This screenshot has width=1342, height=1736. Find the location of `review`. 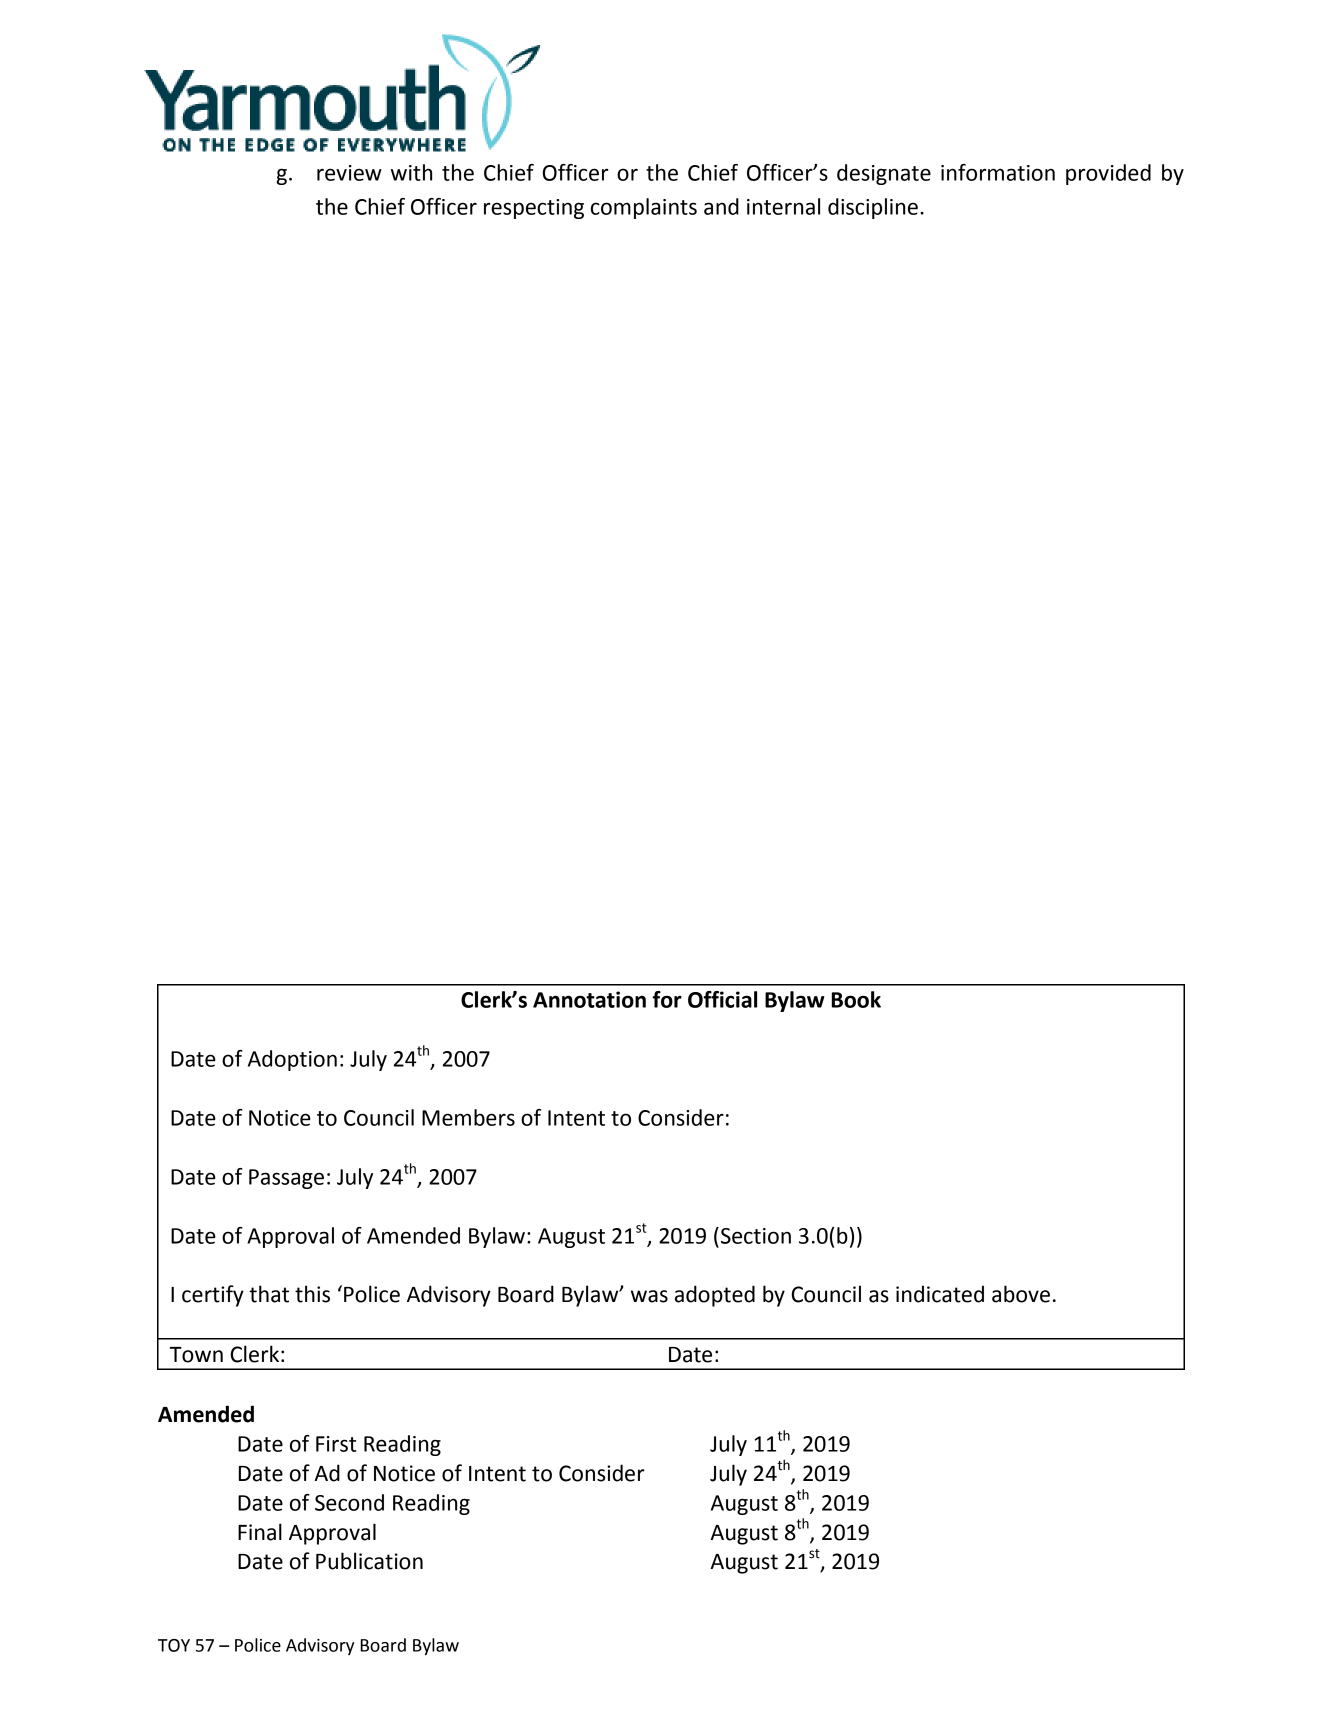

review is located at coordinates (349, 173).
